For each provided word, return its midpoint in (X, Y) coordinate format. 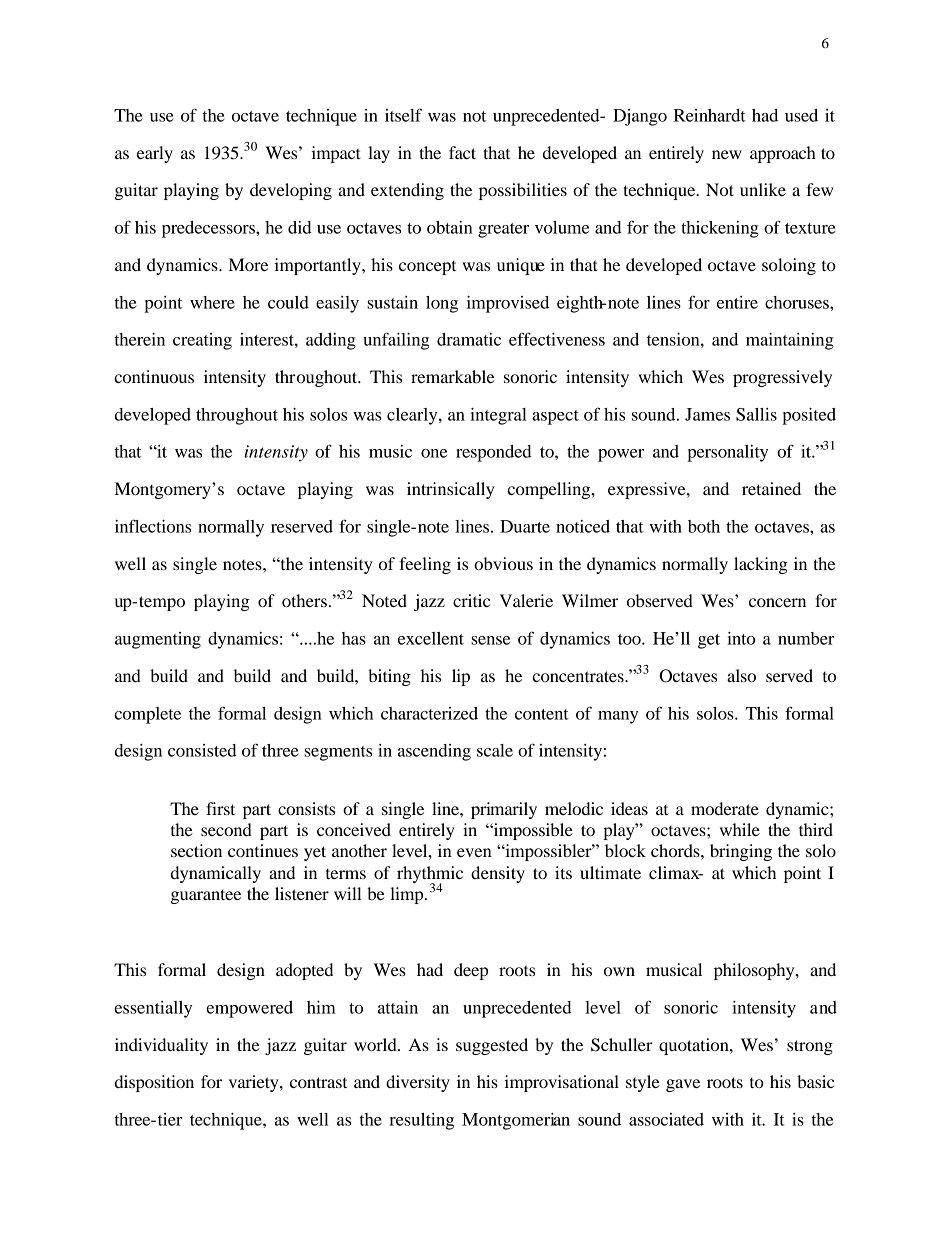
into (741, 638)
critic (471, 600)
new (727, 154)
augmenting (158, 640)
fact (462, 152)
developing (291, 191)
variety (255, 1083)
